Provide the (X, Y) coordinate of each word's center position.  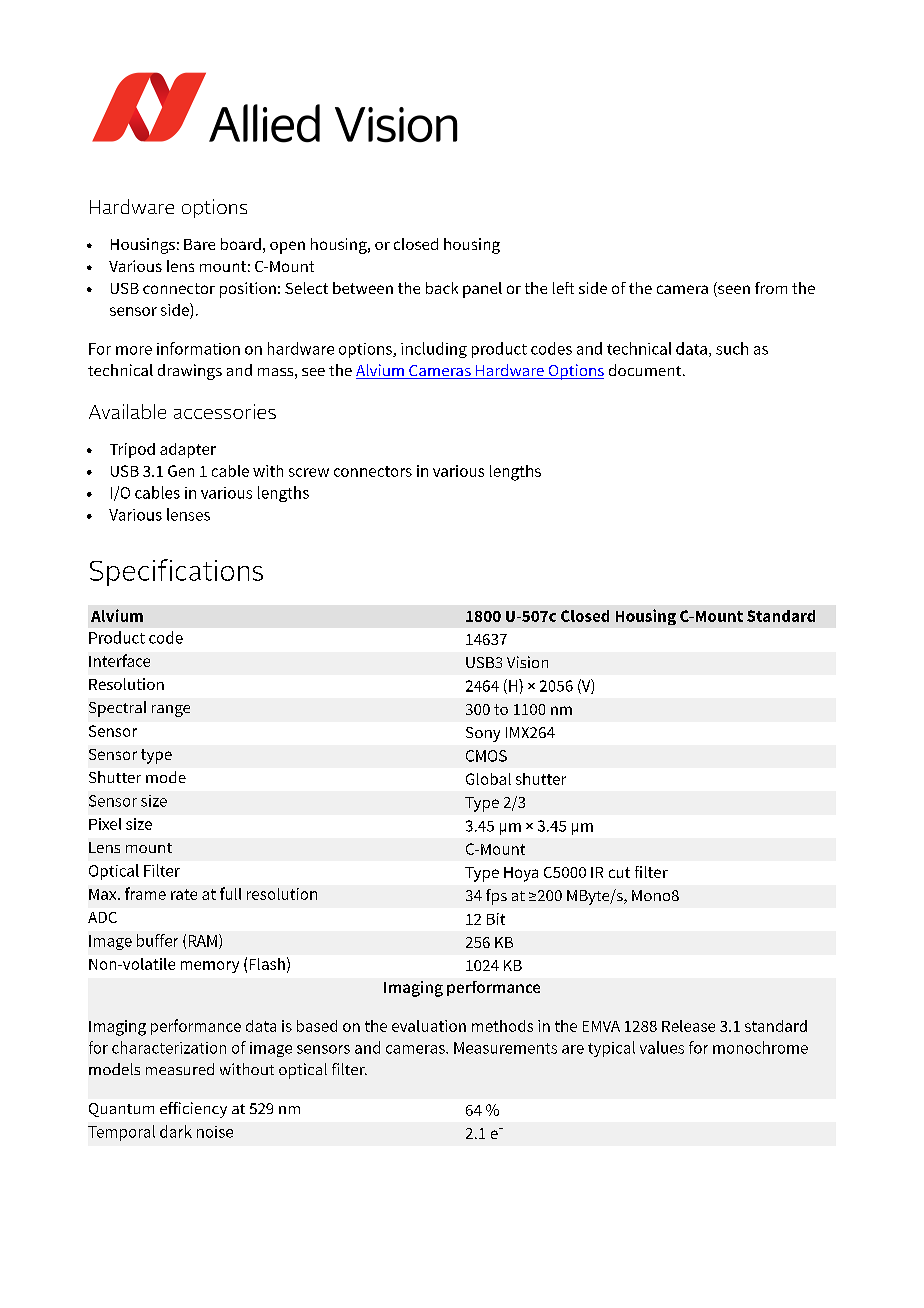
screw (309, 472)
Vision (527, 662)
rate (184, 894)
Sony (483, 734)
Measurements (505, 1048)
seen (733, 291)
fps (496, 897)
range (171, 711)
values (662, 1047)
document (646, 370)
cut (619, 872)
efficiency (193, 1110)
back (442, 288)
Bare (199, 244)
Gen (181, 471)
